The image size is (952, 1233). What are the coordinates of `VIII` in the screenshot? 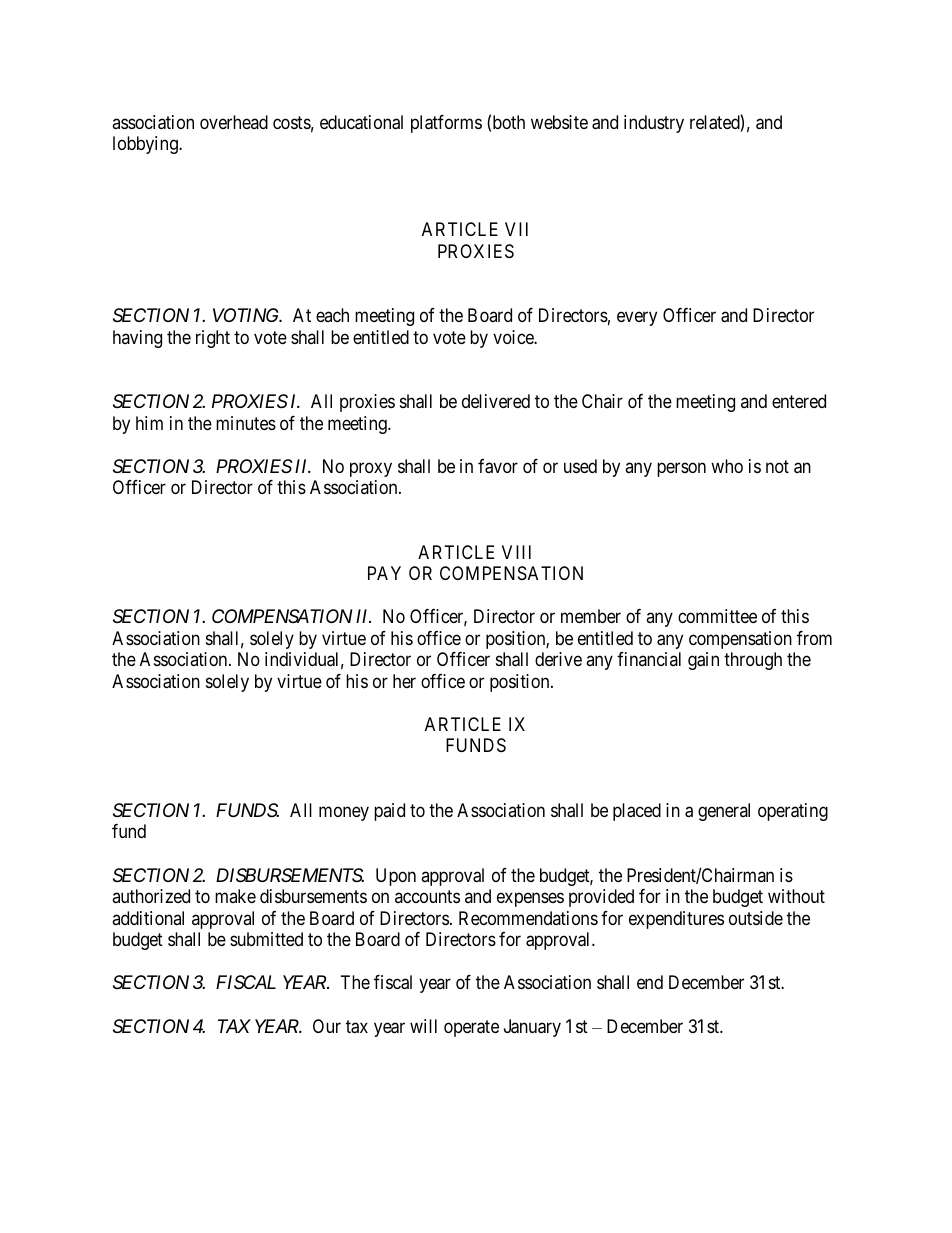 It's located at (516, 552).
